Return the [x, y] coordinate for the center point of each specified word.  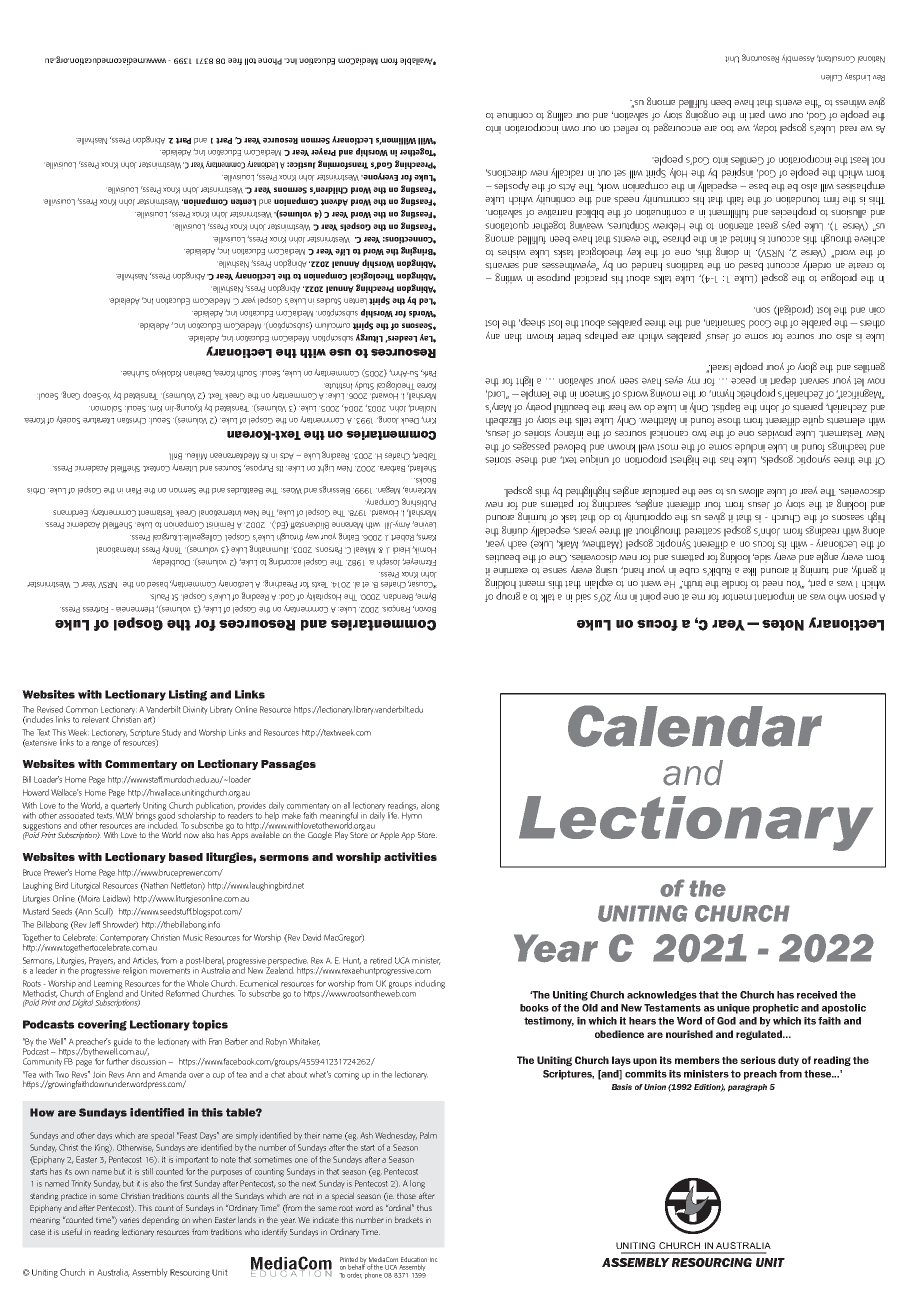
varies [129, 1220]
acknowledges [662, 996]
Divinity [195, 710]
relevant [95, 719]
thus [424, 1207]
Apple [389, 835]
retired [381, 960]
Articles [146, 961]
